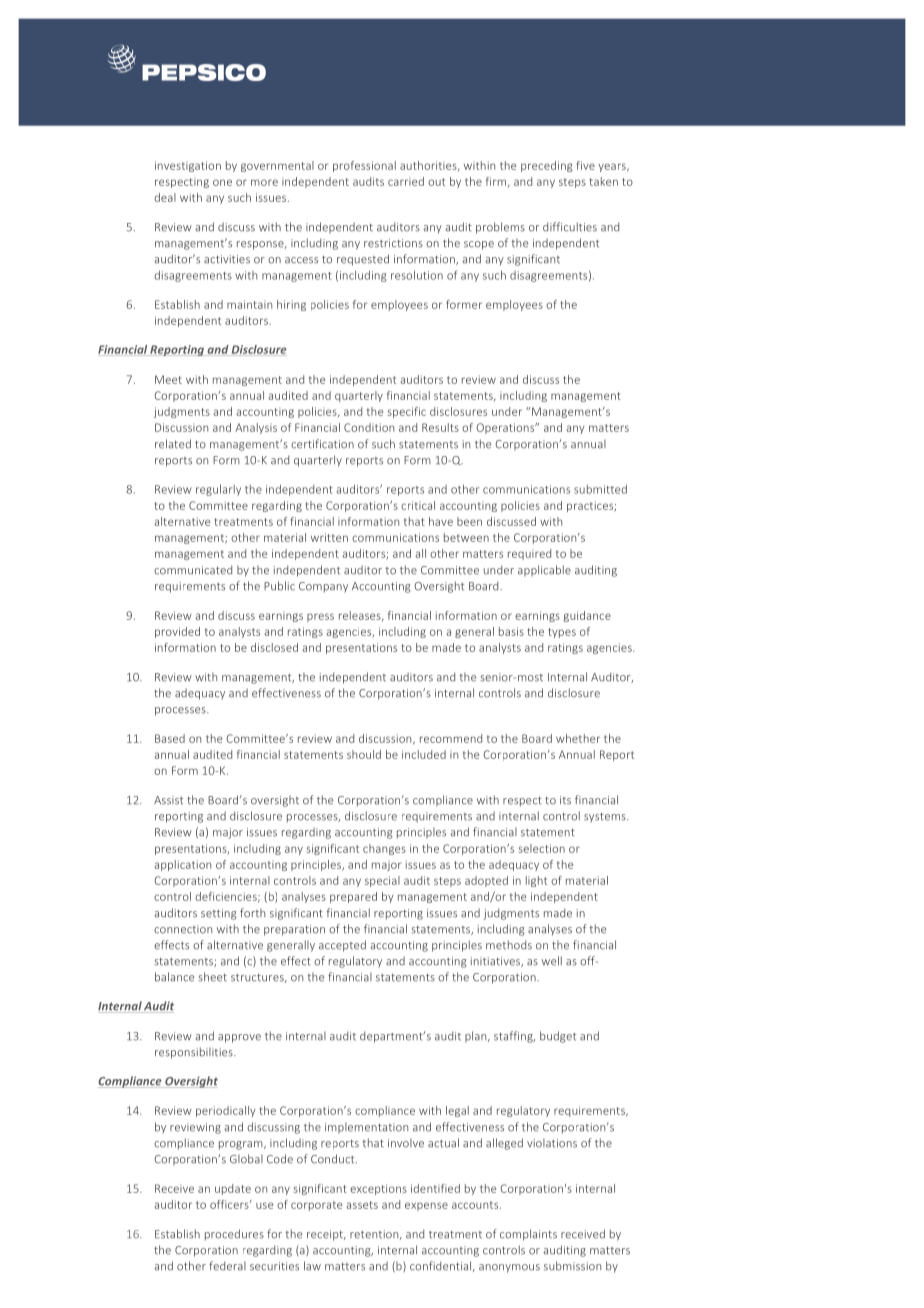  What do you see at coordinates (547, 166) in the screenshot?
I see `preceding` at bounding box center [547, 166].
